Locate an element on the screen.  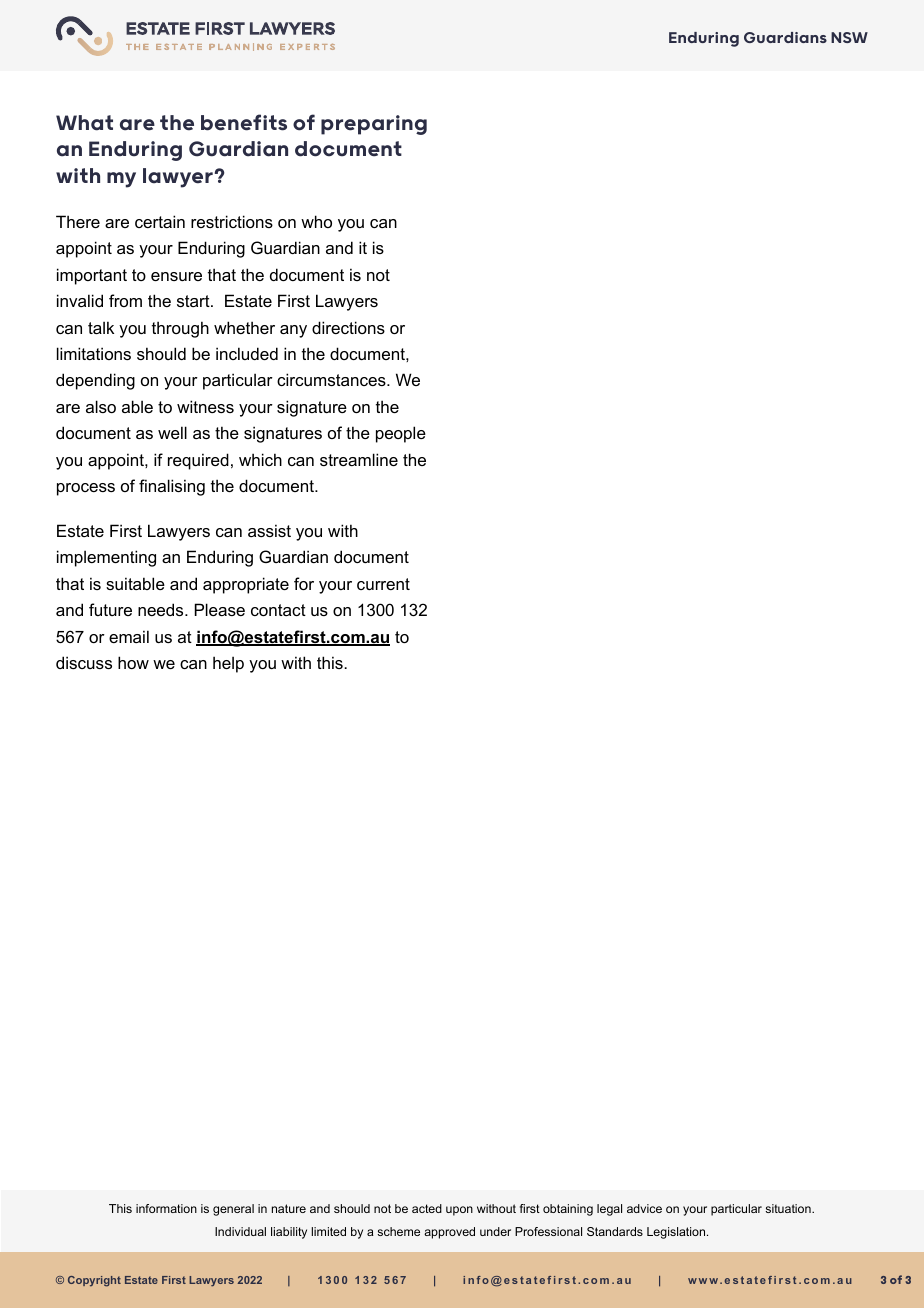
people is located at coordinates (401, 434).
